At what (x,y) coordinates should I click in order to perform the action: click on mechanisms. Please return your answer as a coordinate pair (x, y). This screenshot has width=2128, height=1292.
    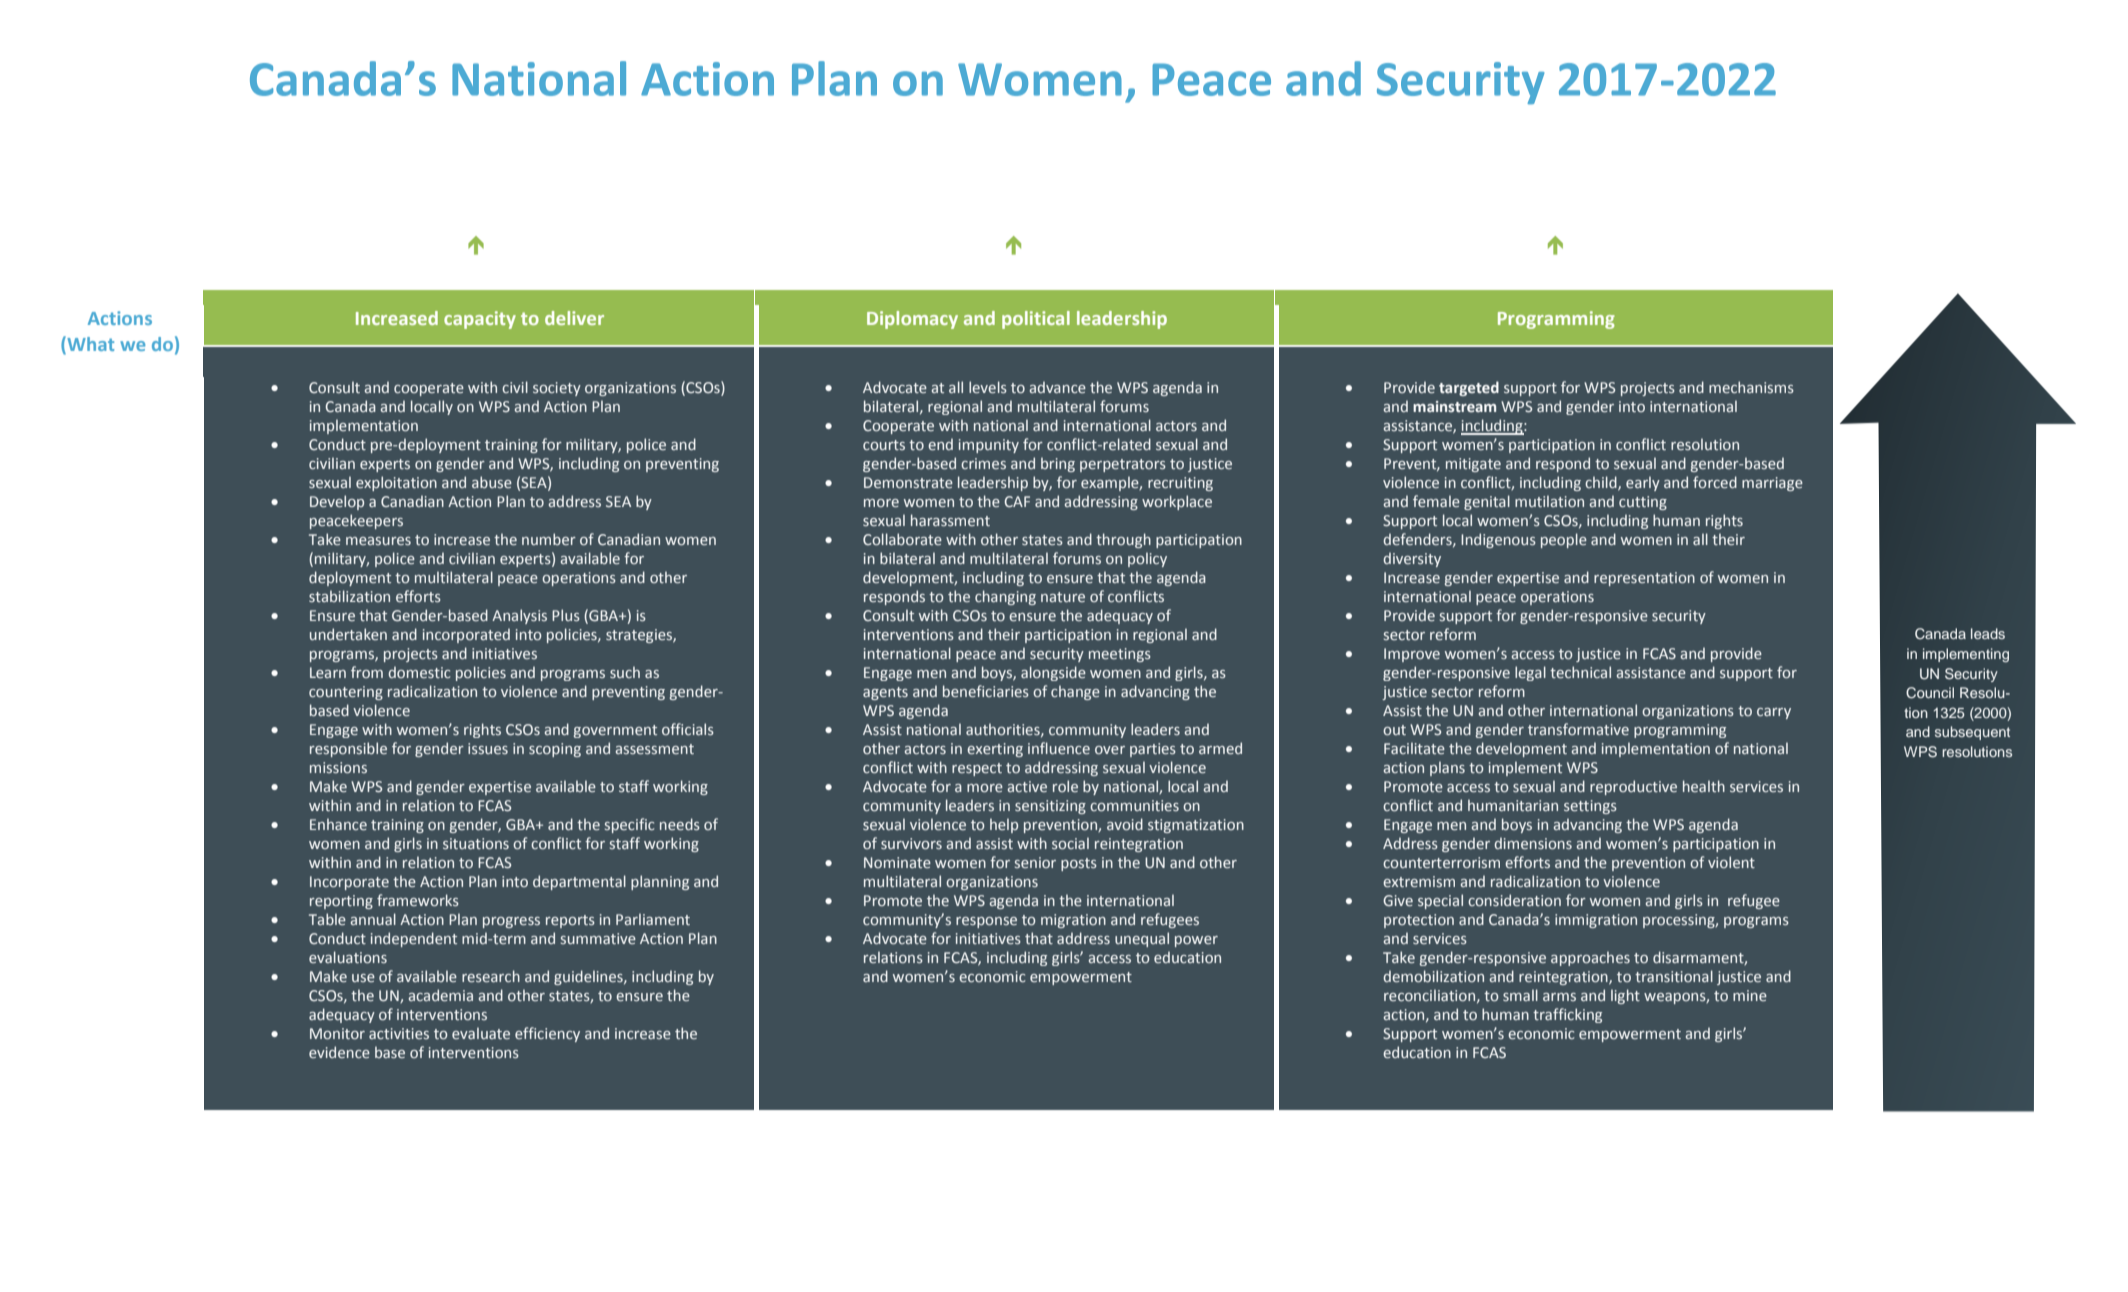
    Looking at the image, I should click on (1751, 387).
